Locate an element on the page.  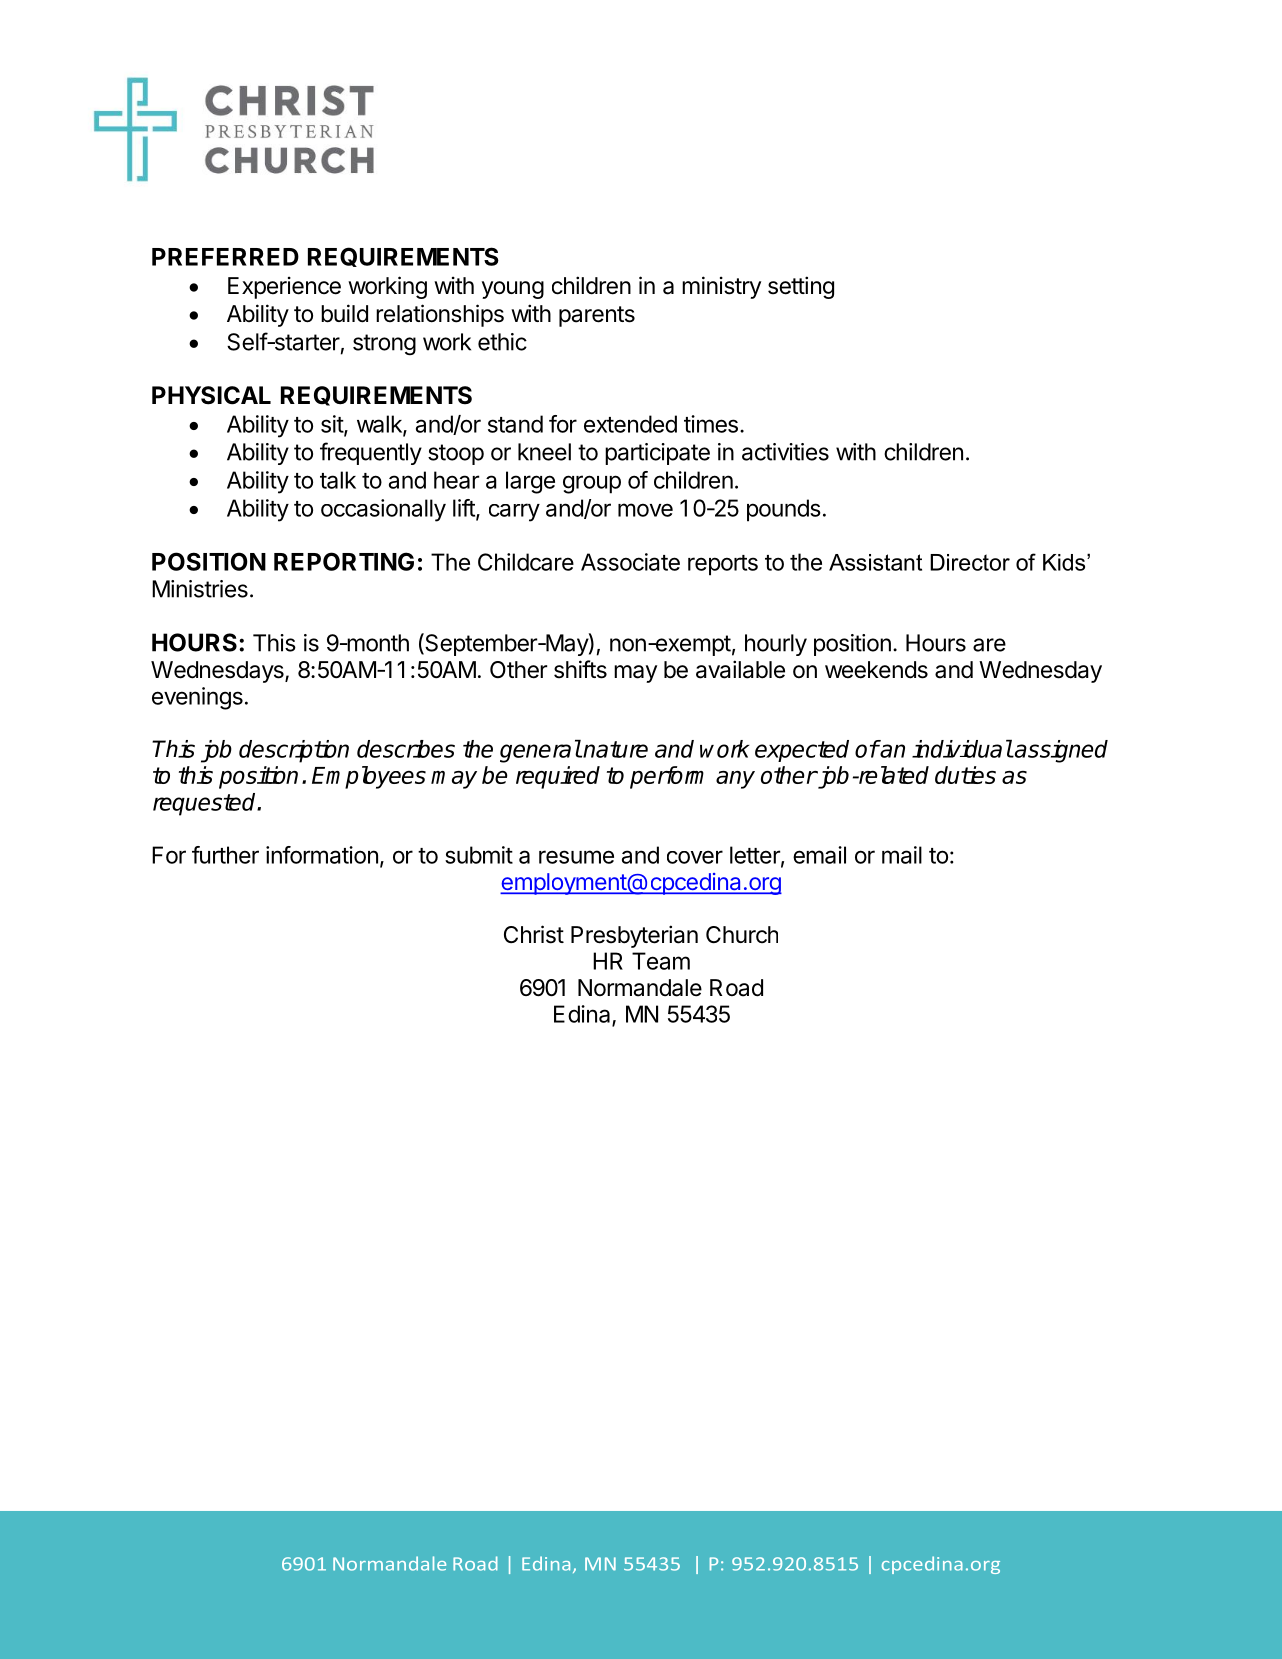
Ministries is located at coordinates (200, 589).
